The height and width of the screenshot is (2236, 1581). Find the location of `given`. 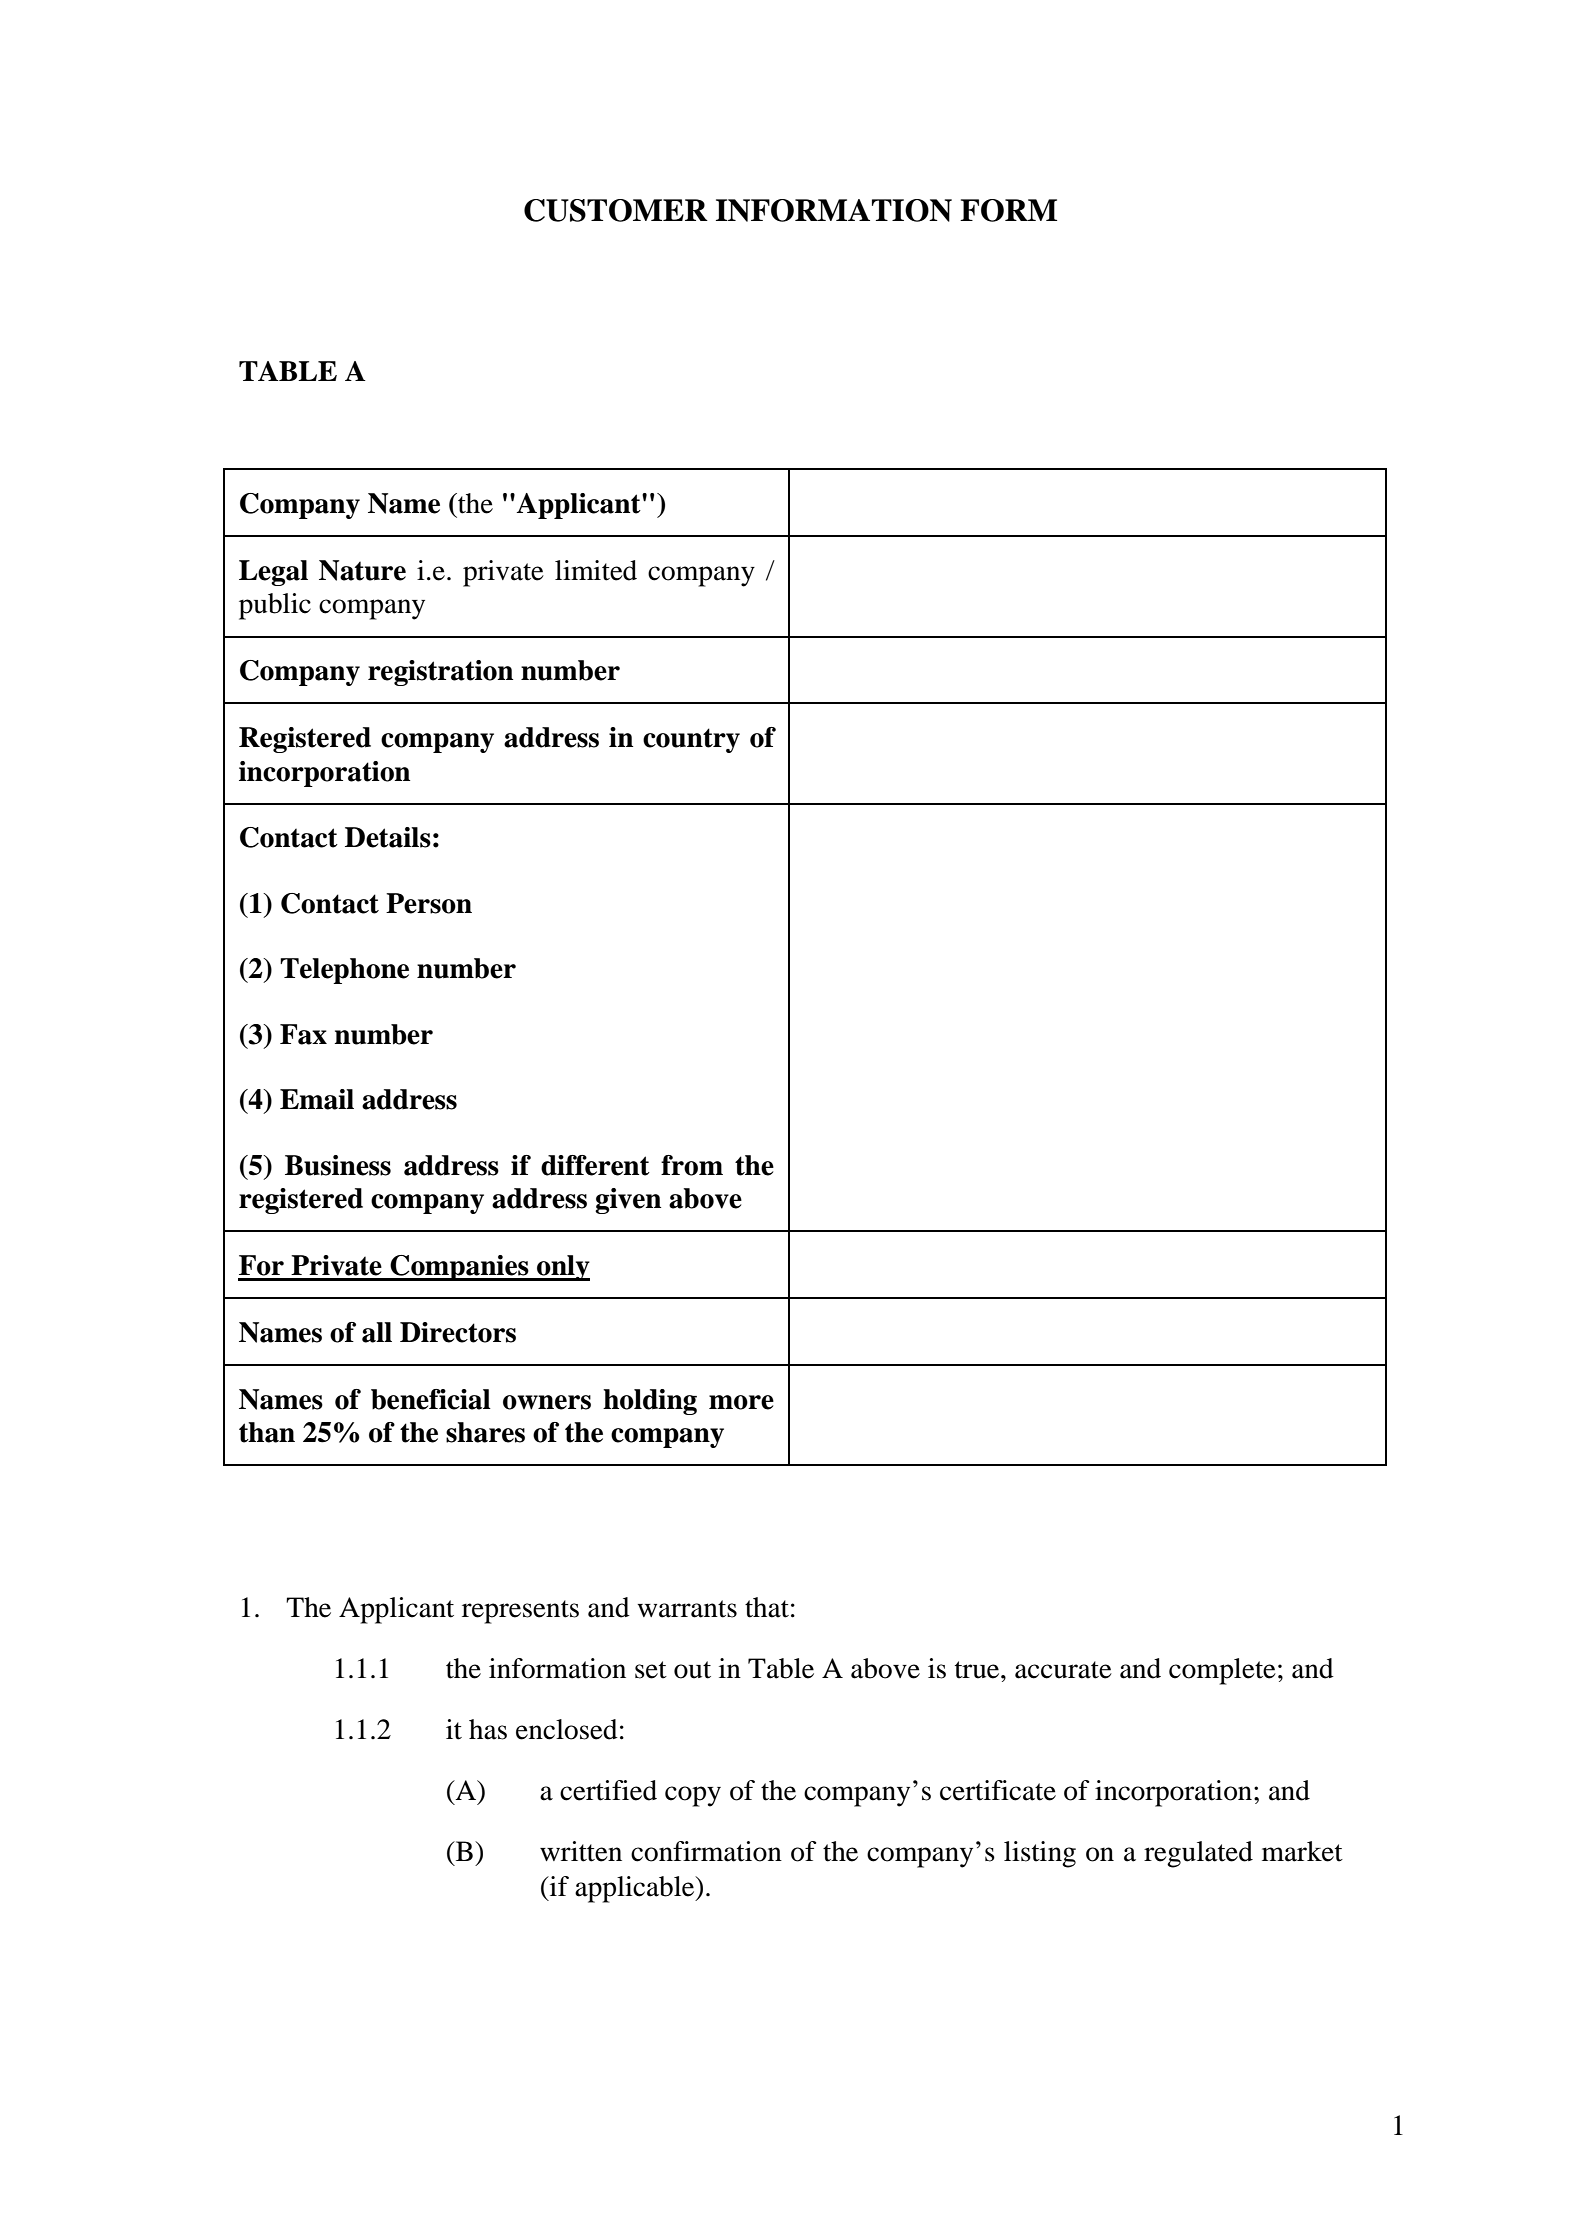

given is located at coordinates (628, 1201).
